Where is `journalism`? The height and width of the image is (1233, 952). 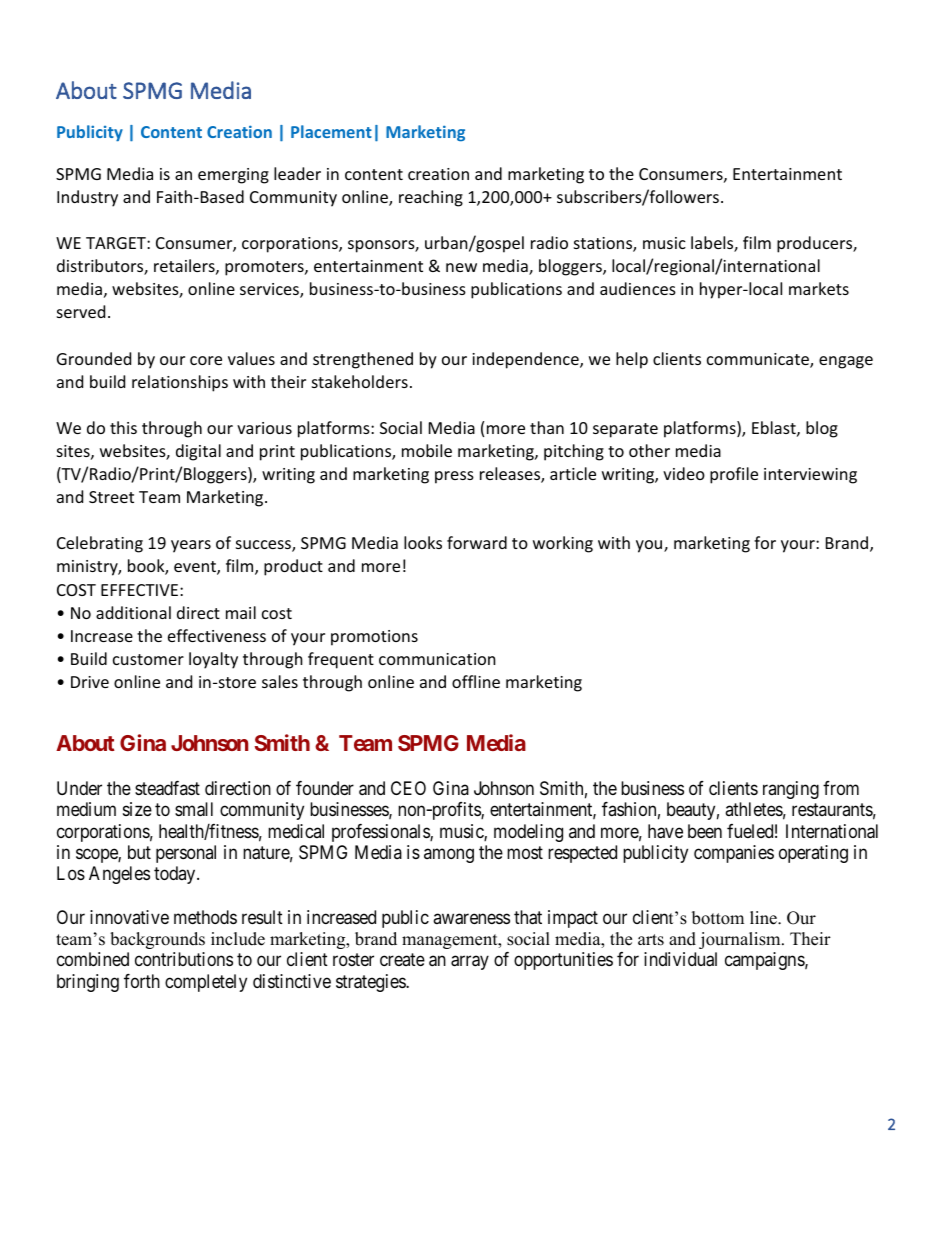 journalism is located at coordinates (741, 940).
